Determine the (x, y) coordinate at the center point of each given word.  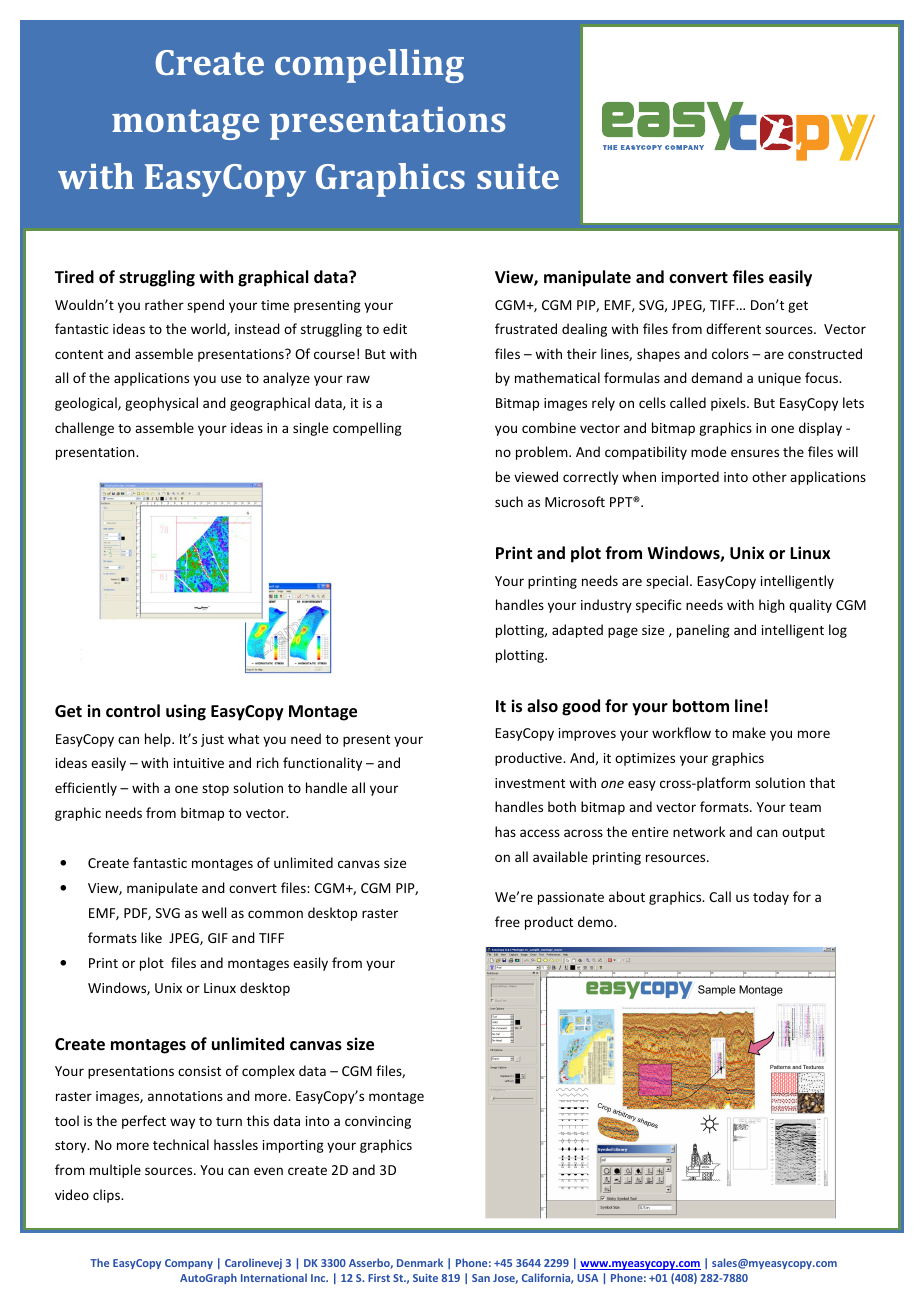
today (771, 898)
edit (395, 328)
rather (164, 304)
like (151, 937)
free (507, 921)
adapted (577, 631)
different (733, 328)
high (772, 606)
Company (189, 1264)
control (133, 710)
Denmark (420, 1262)
